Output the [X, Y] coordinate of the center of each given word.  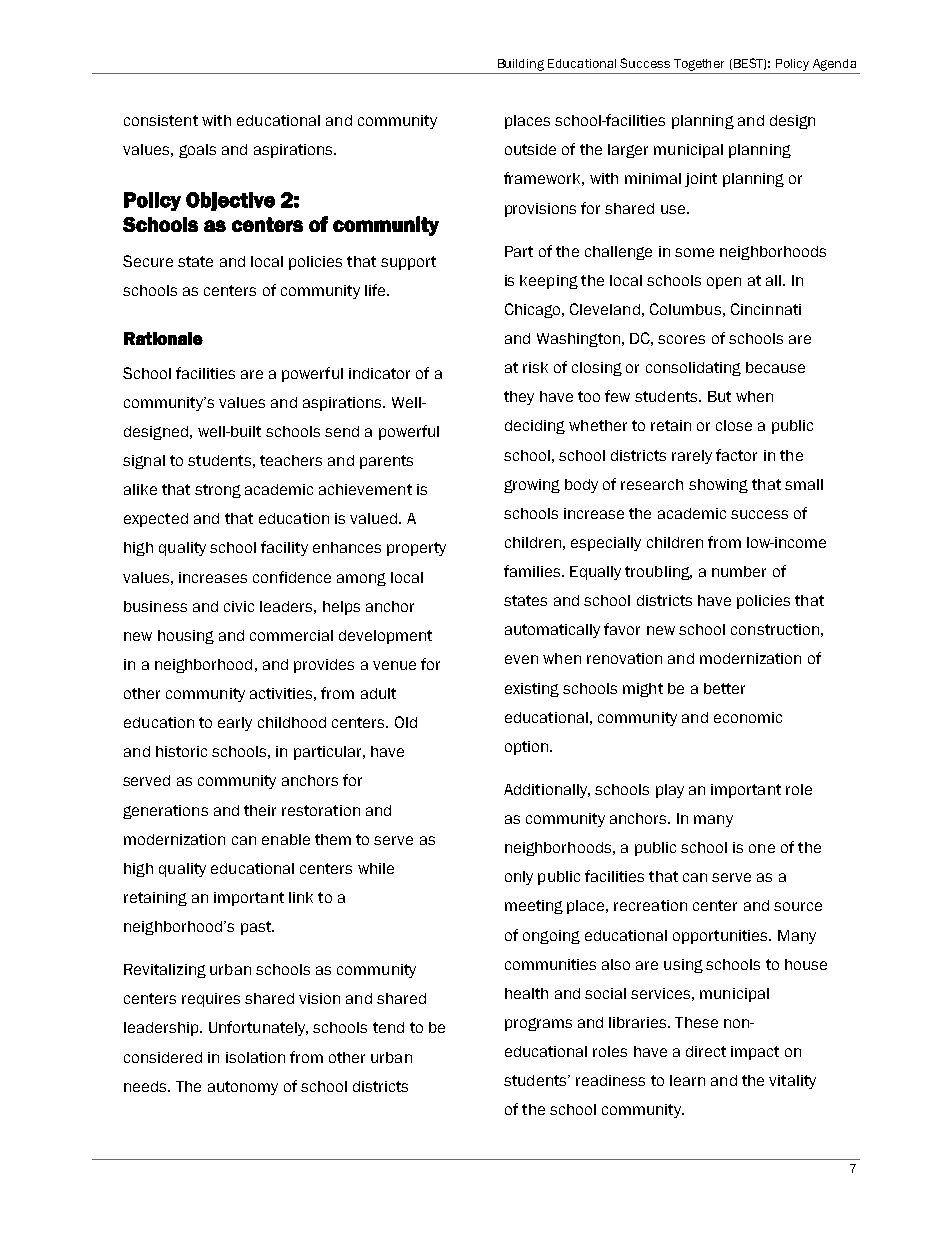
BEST [750, 64]
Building [521, 65]
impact [755, 1053]
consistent [161, 120]
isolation [255, 1057]
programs [538, 1024]
